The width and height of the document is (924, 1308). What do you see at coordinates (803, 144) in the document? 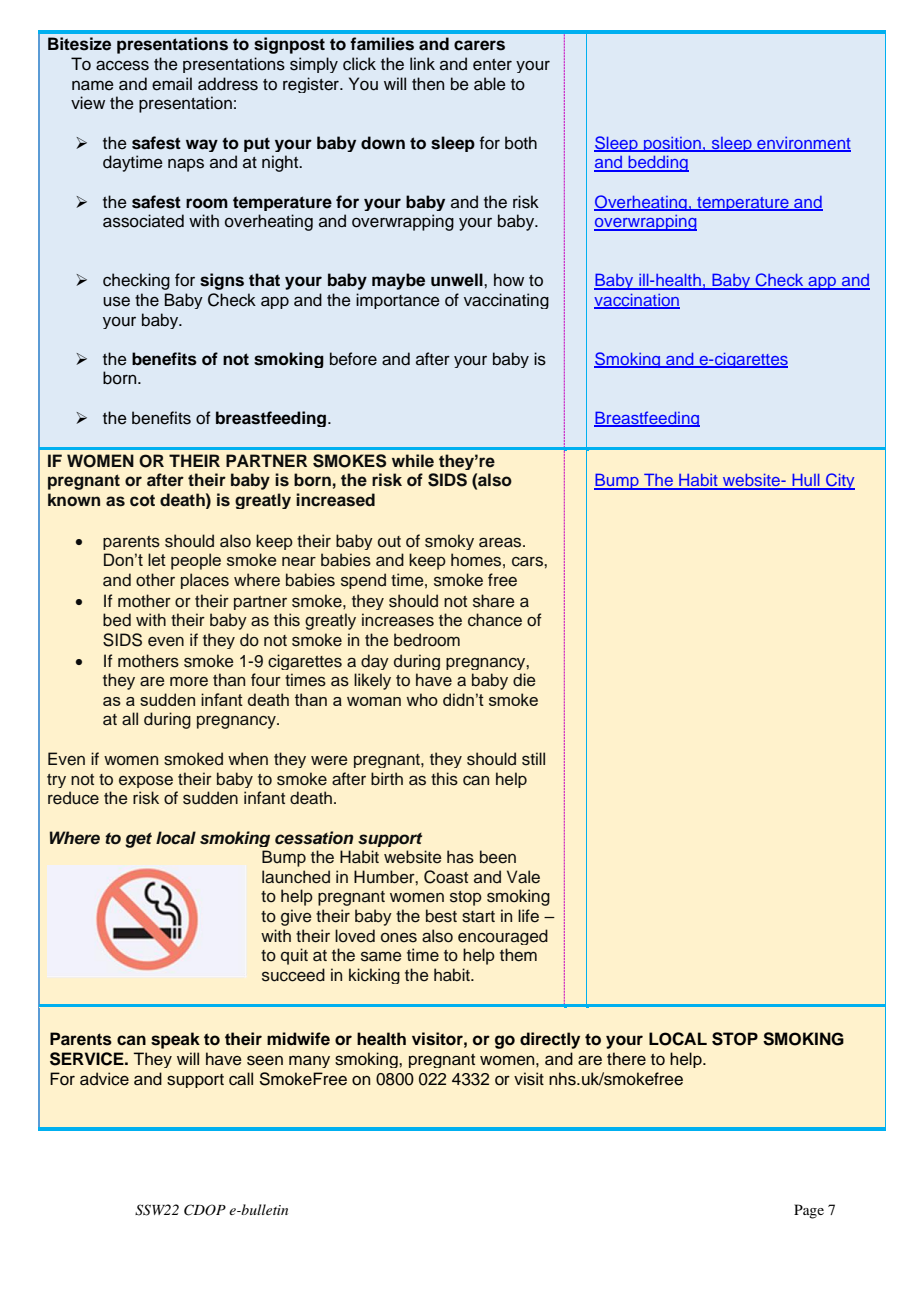
I see `environment` at bounding box center [803, 144].
